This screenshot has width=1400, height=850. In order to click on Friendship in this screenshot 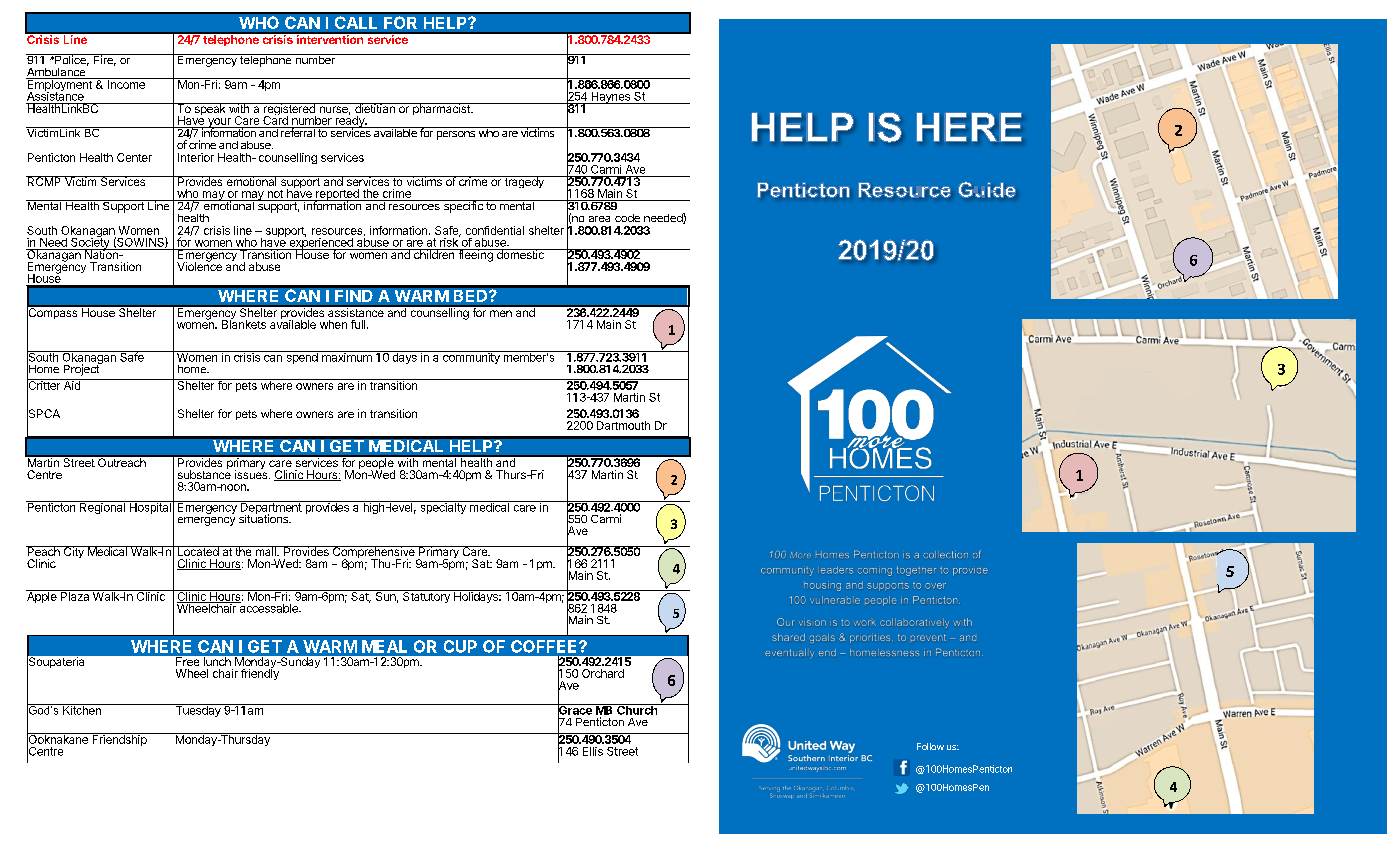, I will do `click(119, 739)`.
